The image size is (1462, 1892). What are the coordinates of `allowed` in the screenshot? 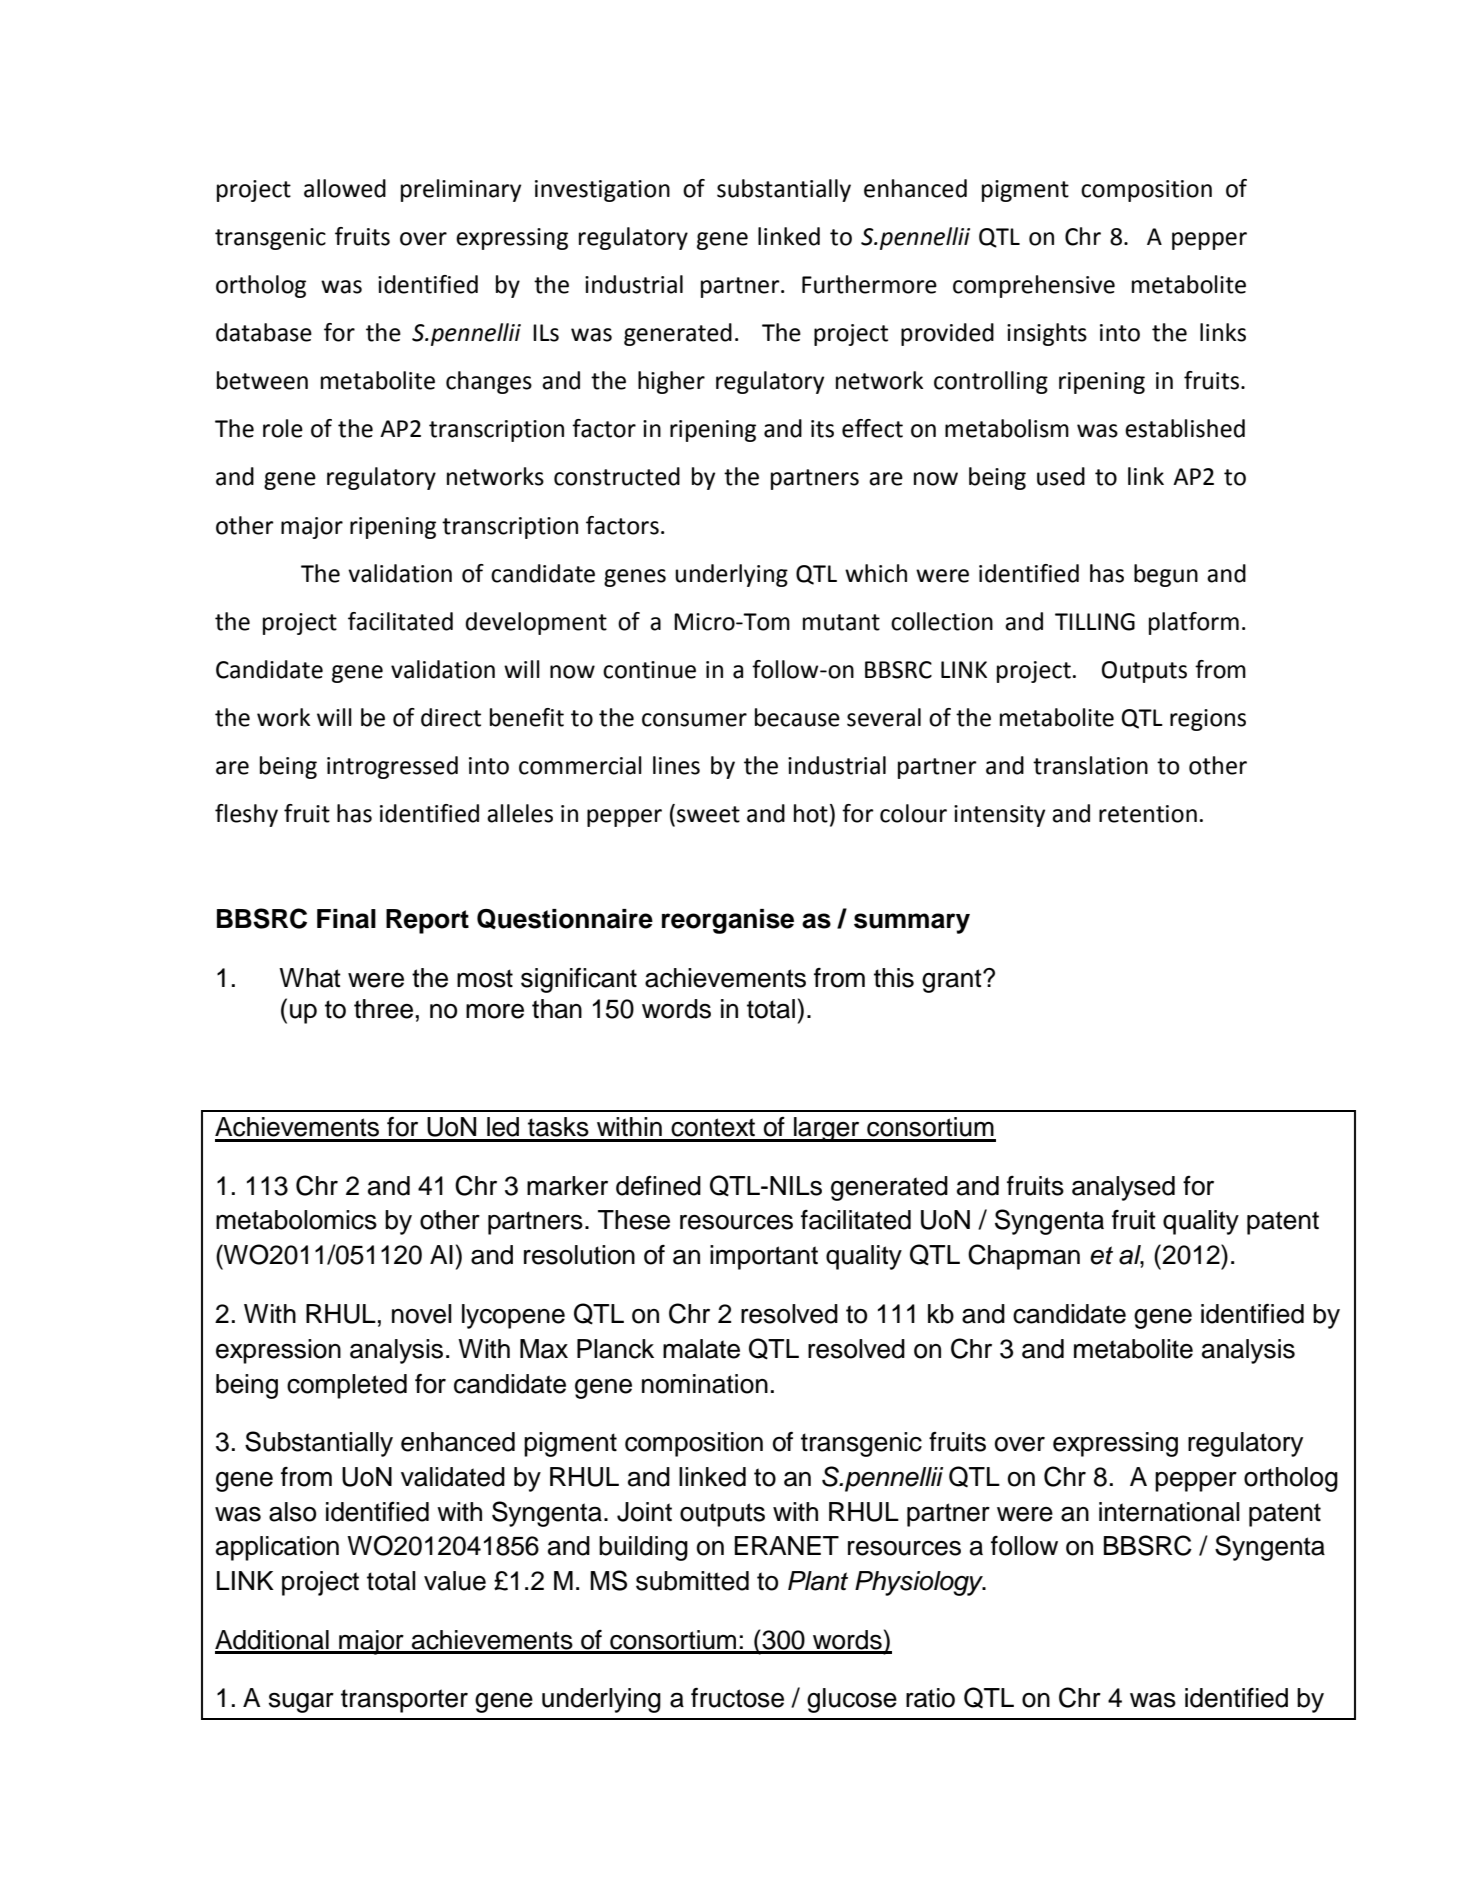 It's located at (345, 188).
